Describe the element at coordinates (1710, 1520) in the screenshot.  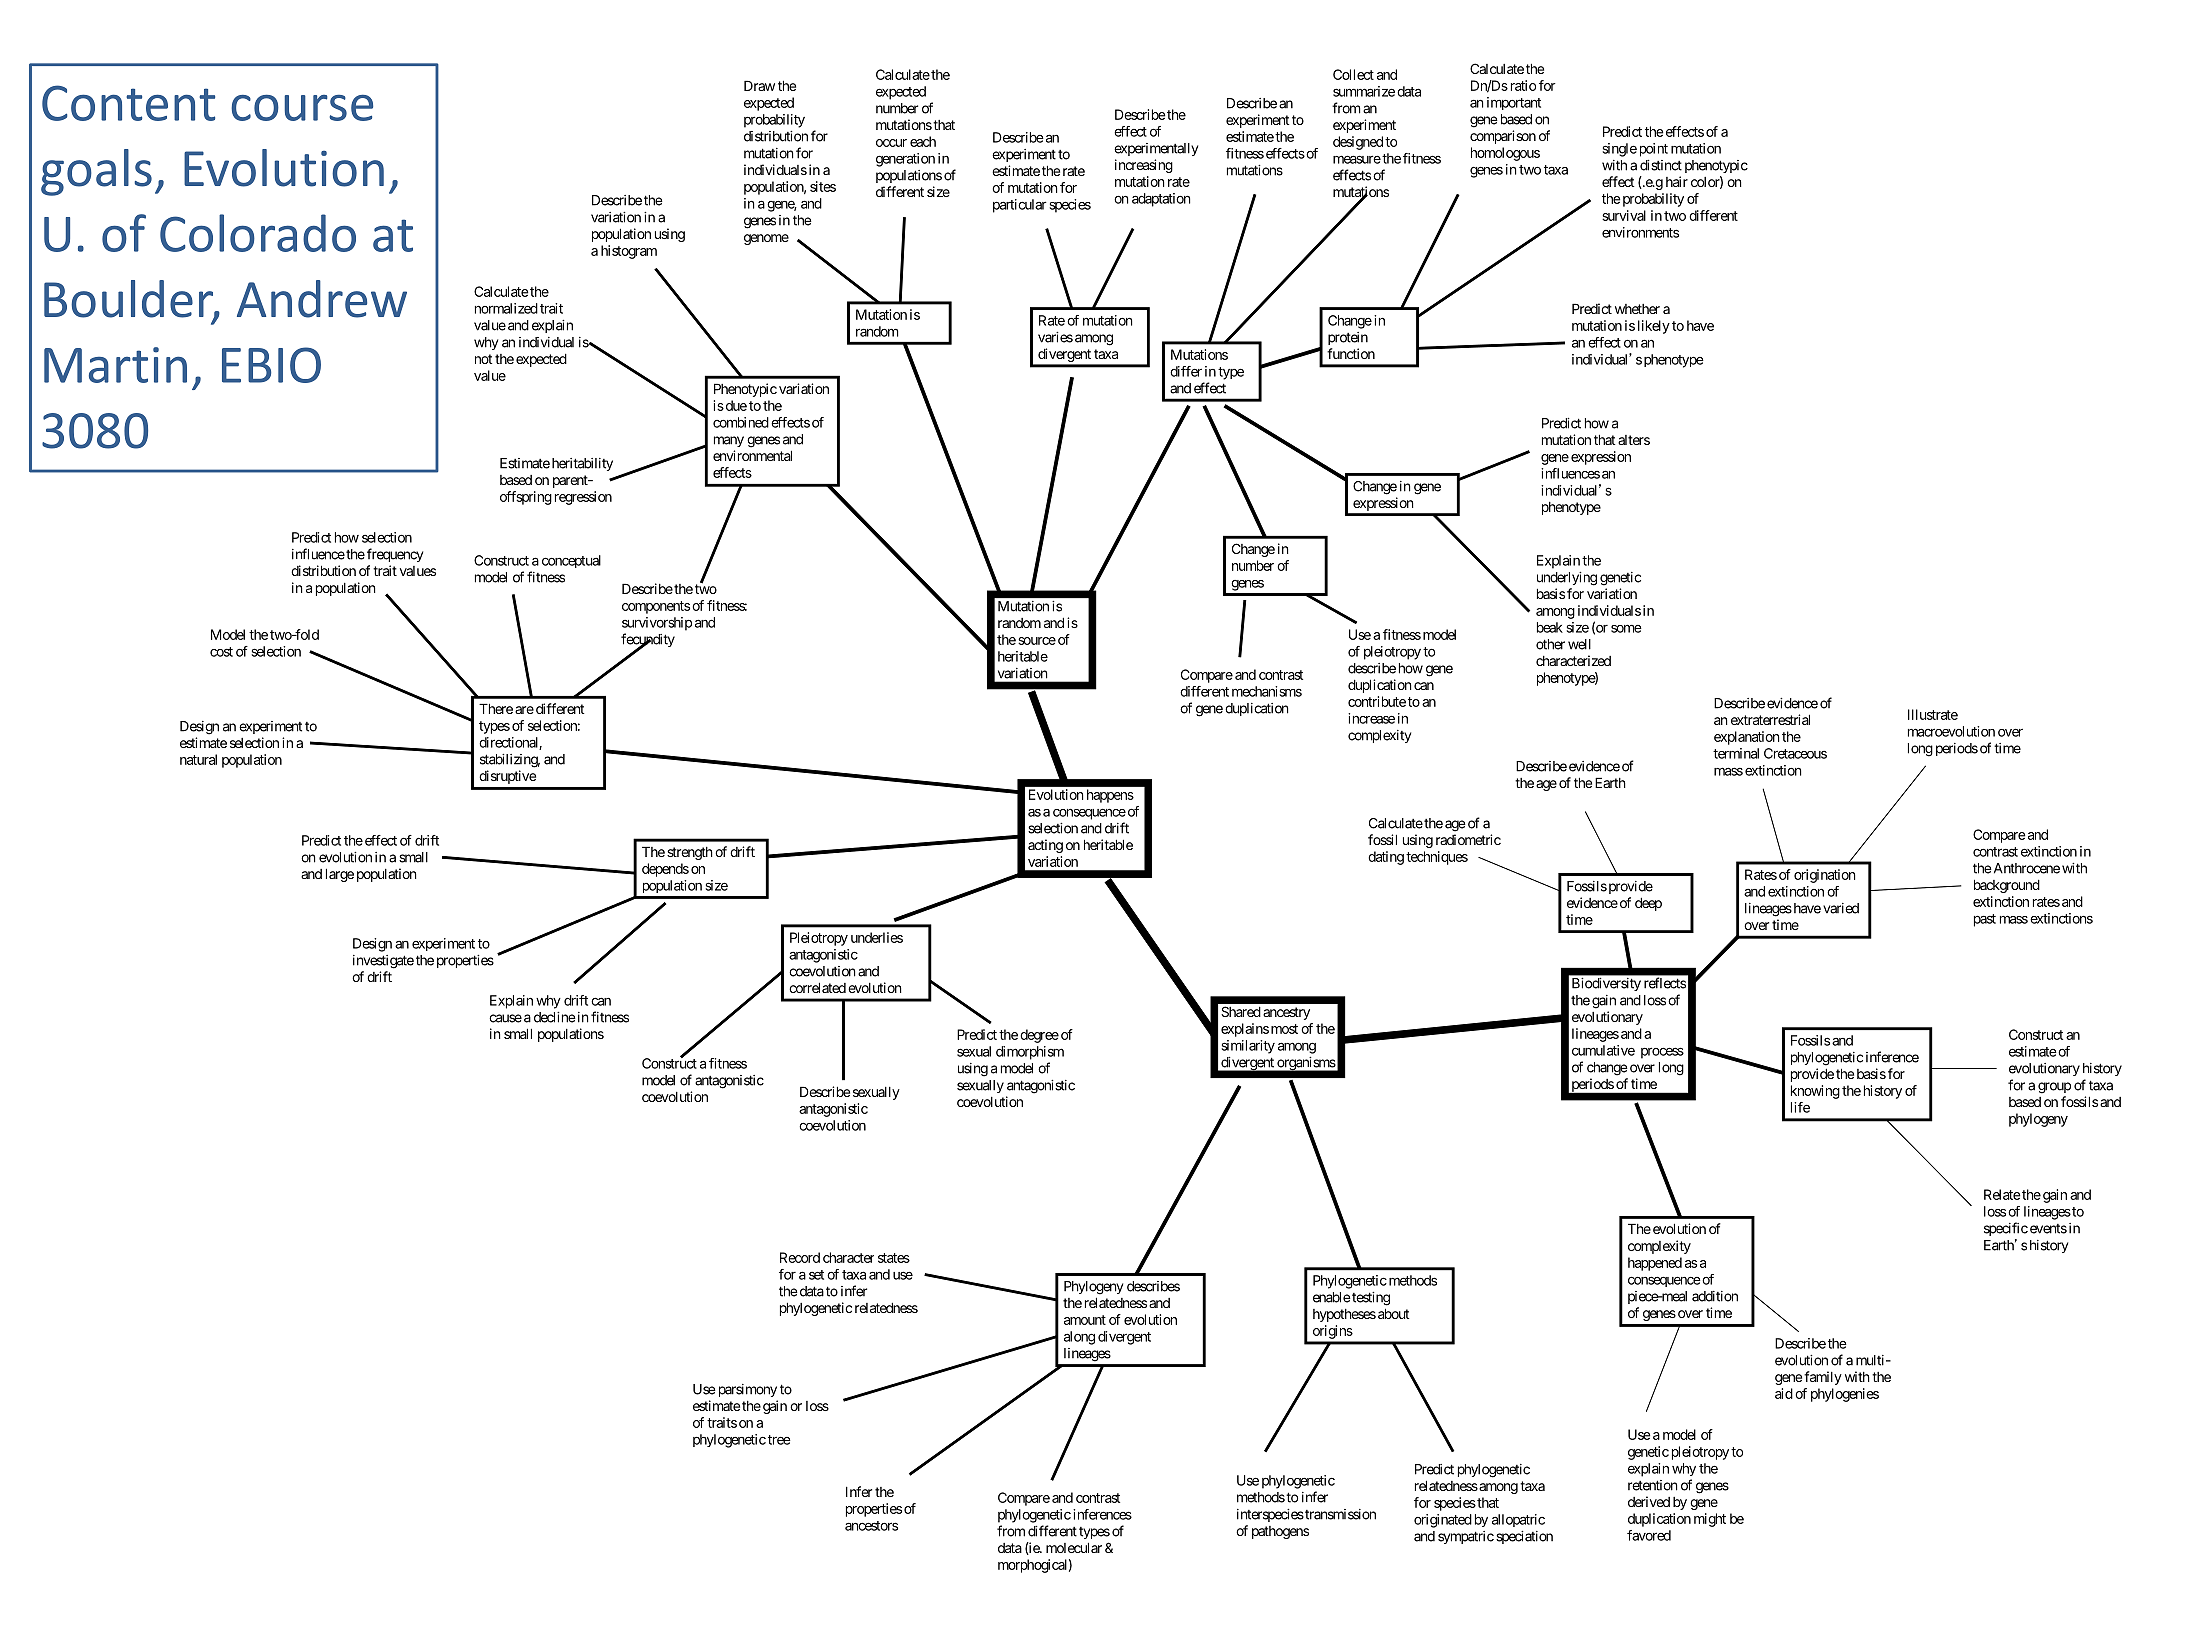
I see `might` at that location.
